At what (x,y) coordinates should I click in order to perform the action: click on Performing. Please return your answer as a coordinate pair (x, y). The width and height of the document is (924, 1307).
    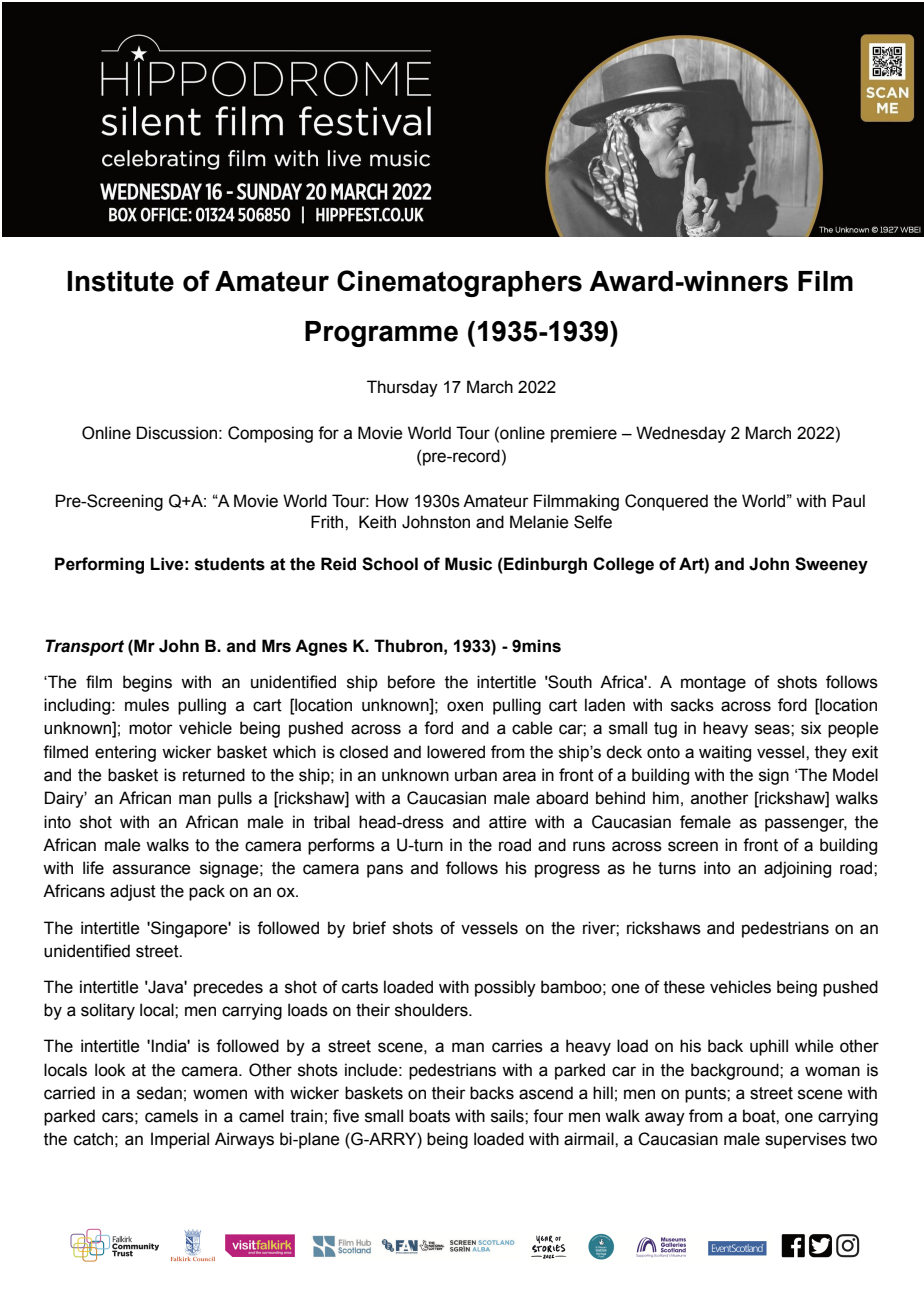
    Looking at the image, I should click on (99, 565).
